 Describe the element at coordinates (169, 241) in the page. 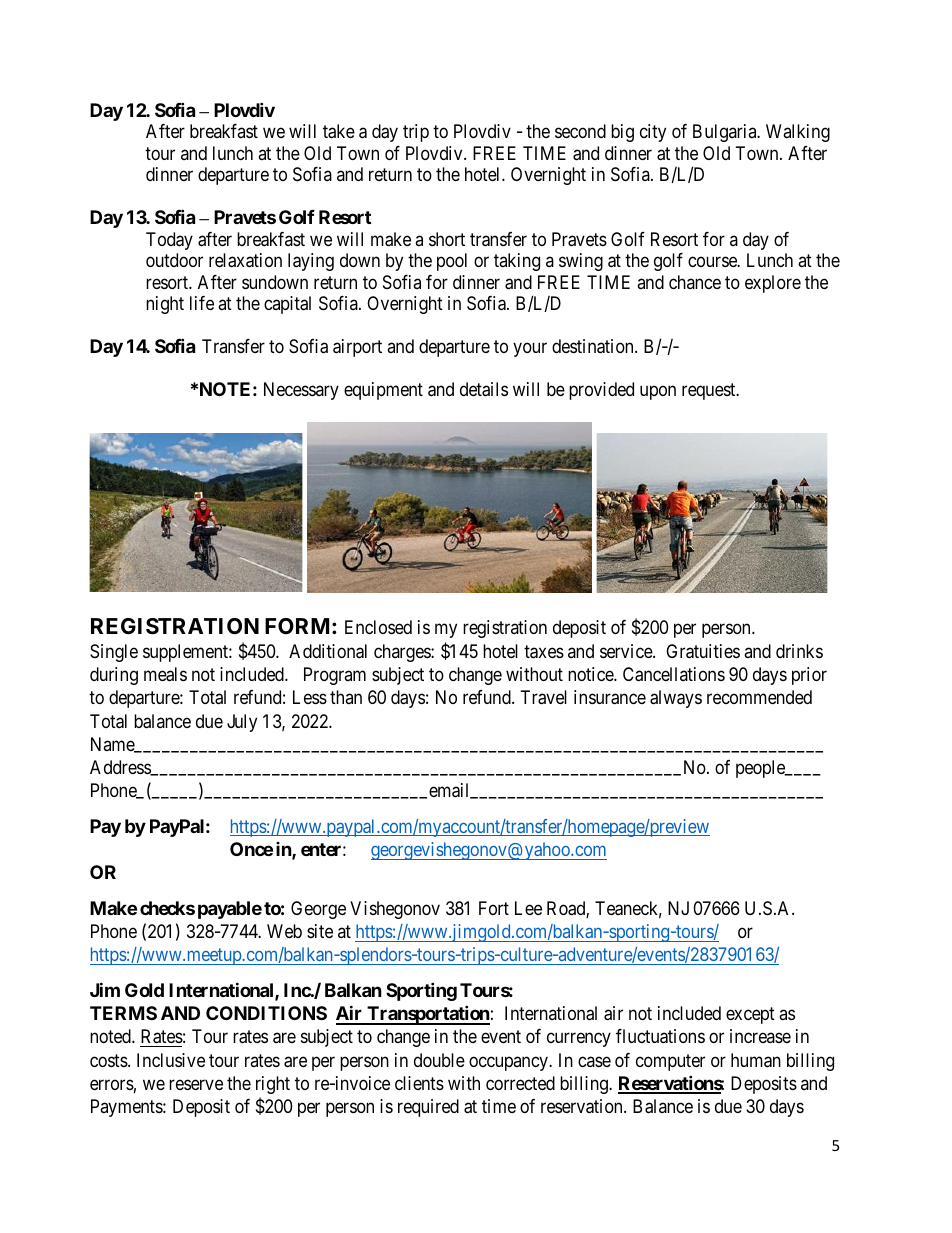

I see `Today` at that location.
